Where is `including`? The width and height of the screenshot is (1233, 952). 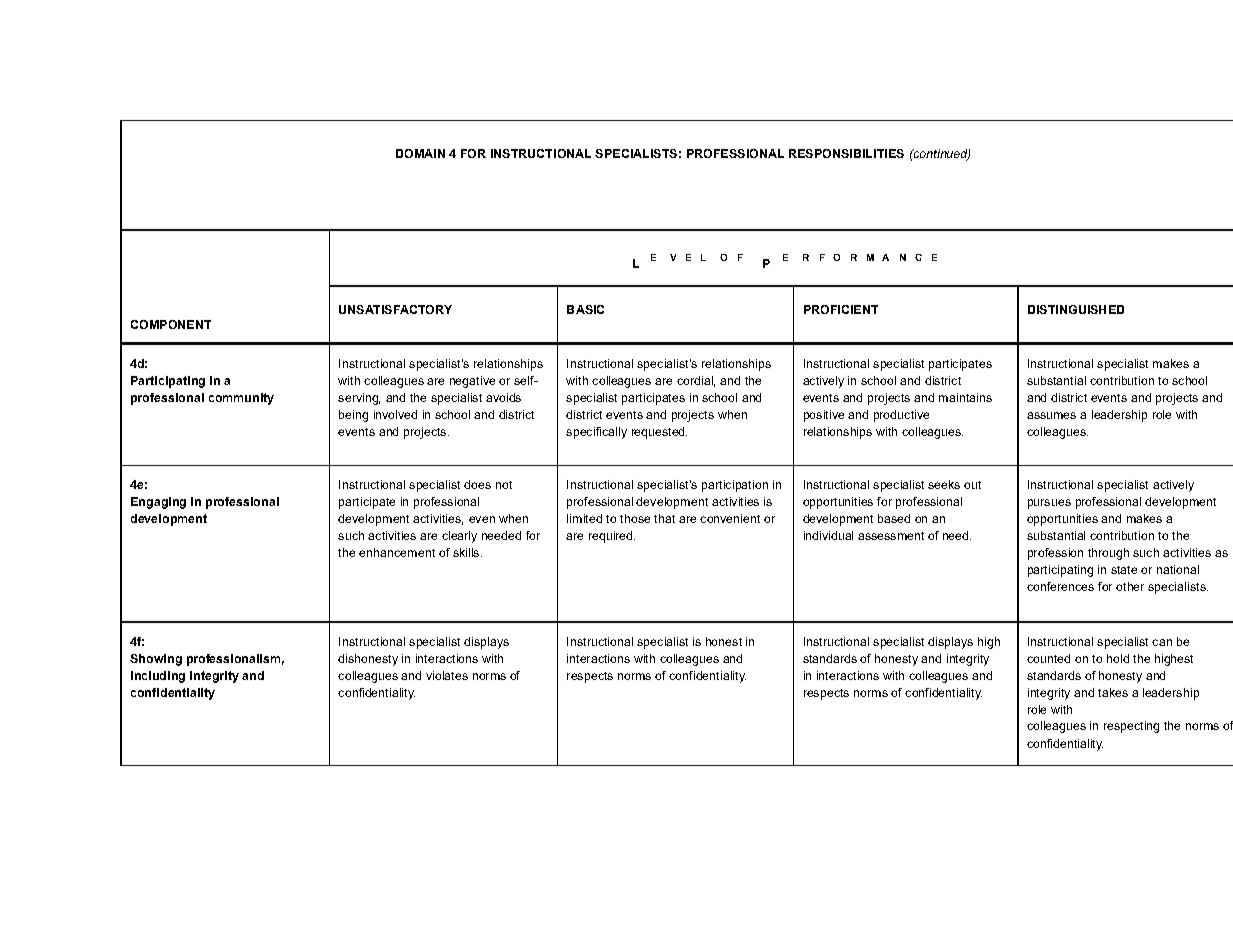
including is located at coordinates (158, 677).
